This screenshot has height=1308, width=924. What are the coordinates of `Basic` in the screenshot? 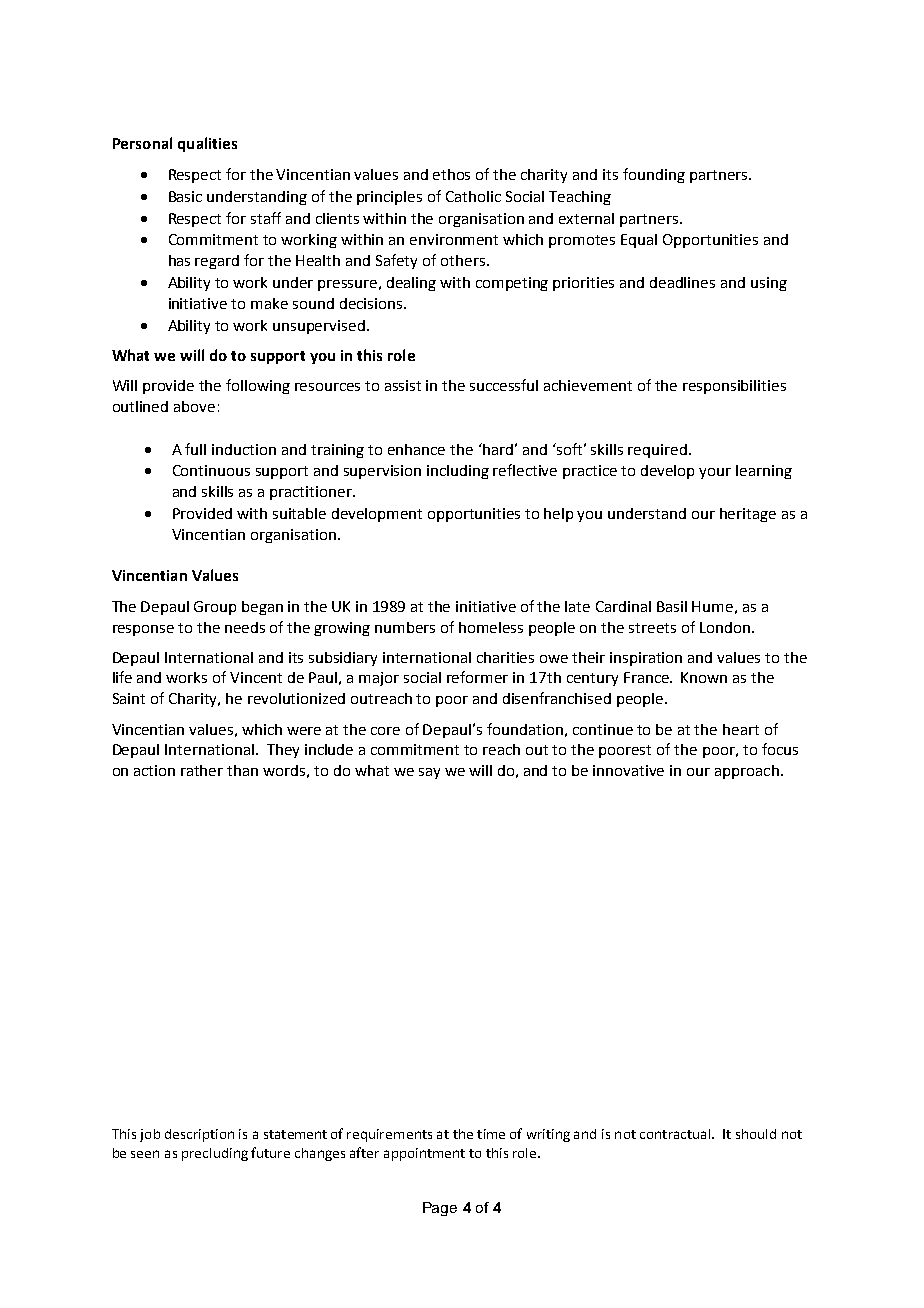 It's located at (185, 196).
